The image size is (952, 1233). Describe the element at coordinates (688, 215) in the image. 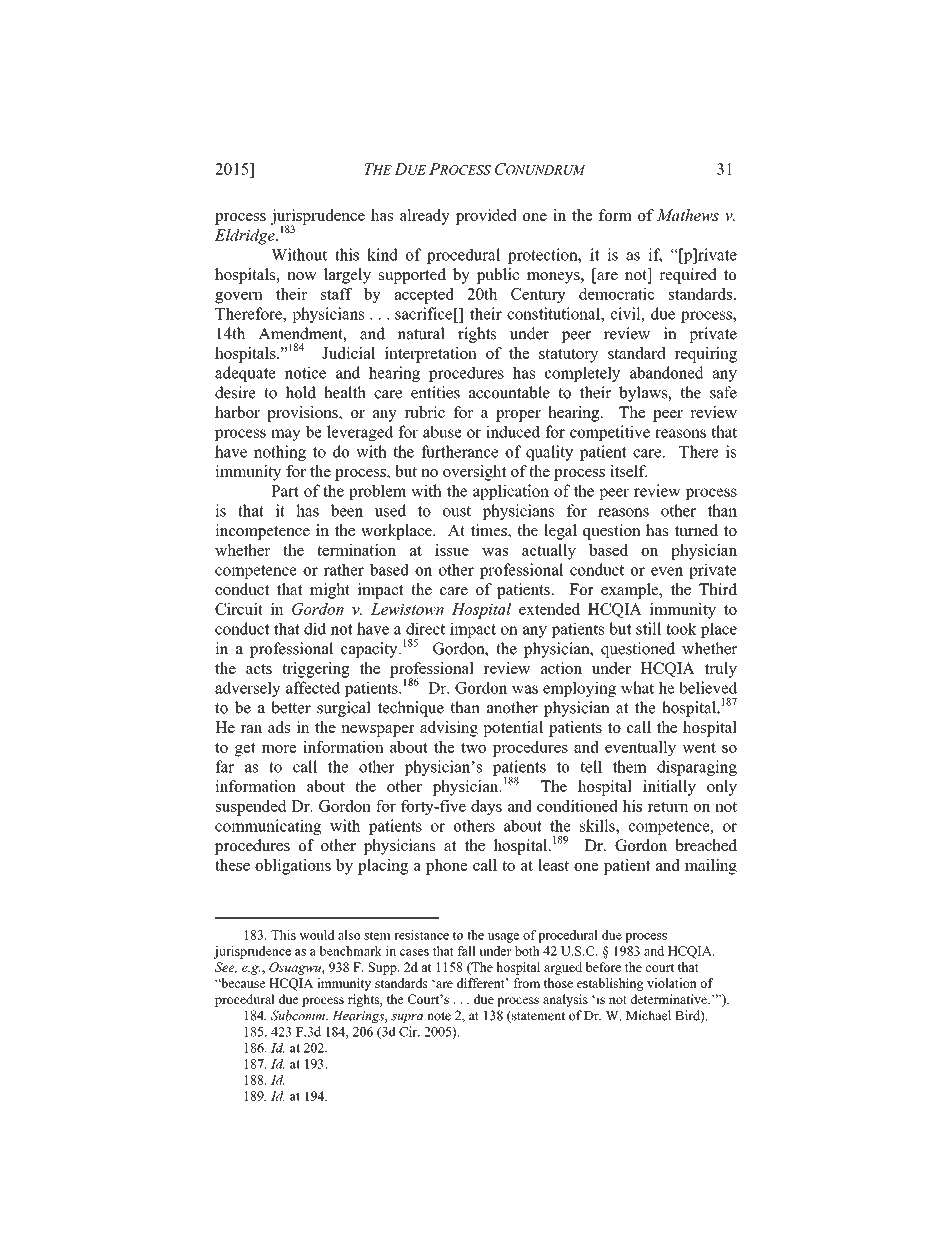

I see `Mathews` at that location.
